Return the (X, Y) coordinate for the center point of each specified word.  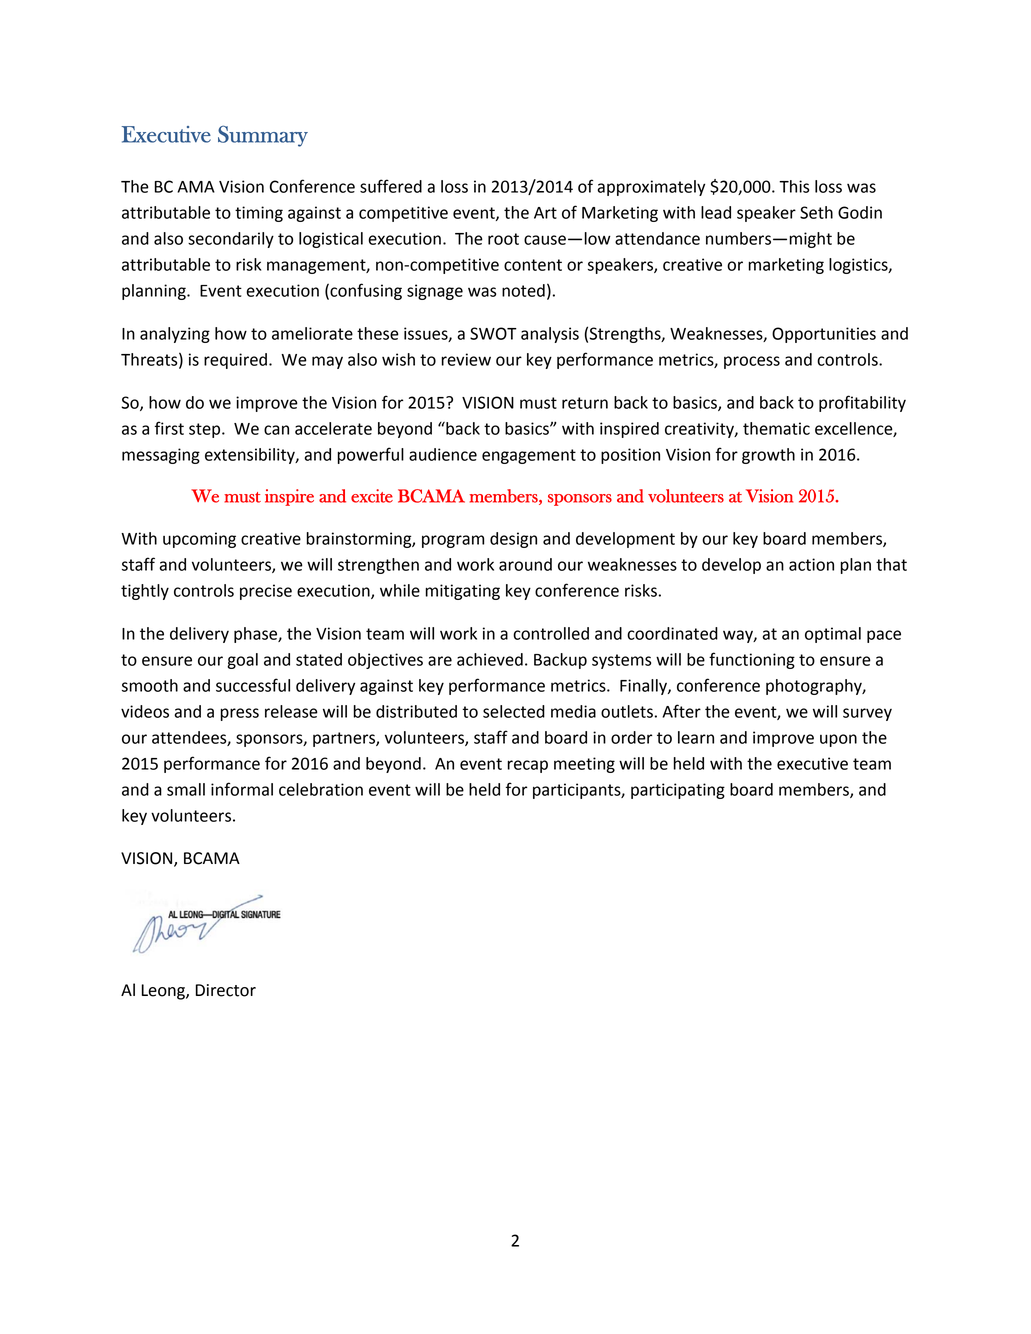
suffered (391, 186)
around (525, 564)
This (794, 186)
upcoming (199, 540)
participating (678, 791)
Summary (263, 136)
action (811, 564)
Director (226, 990)
